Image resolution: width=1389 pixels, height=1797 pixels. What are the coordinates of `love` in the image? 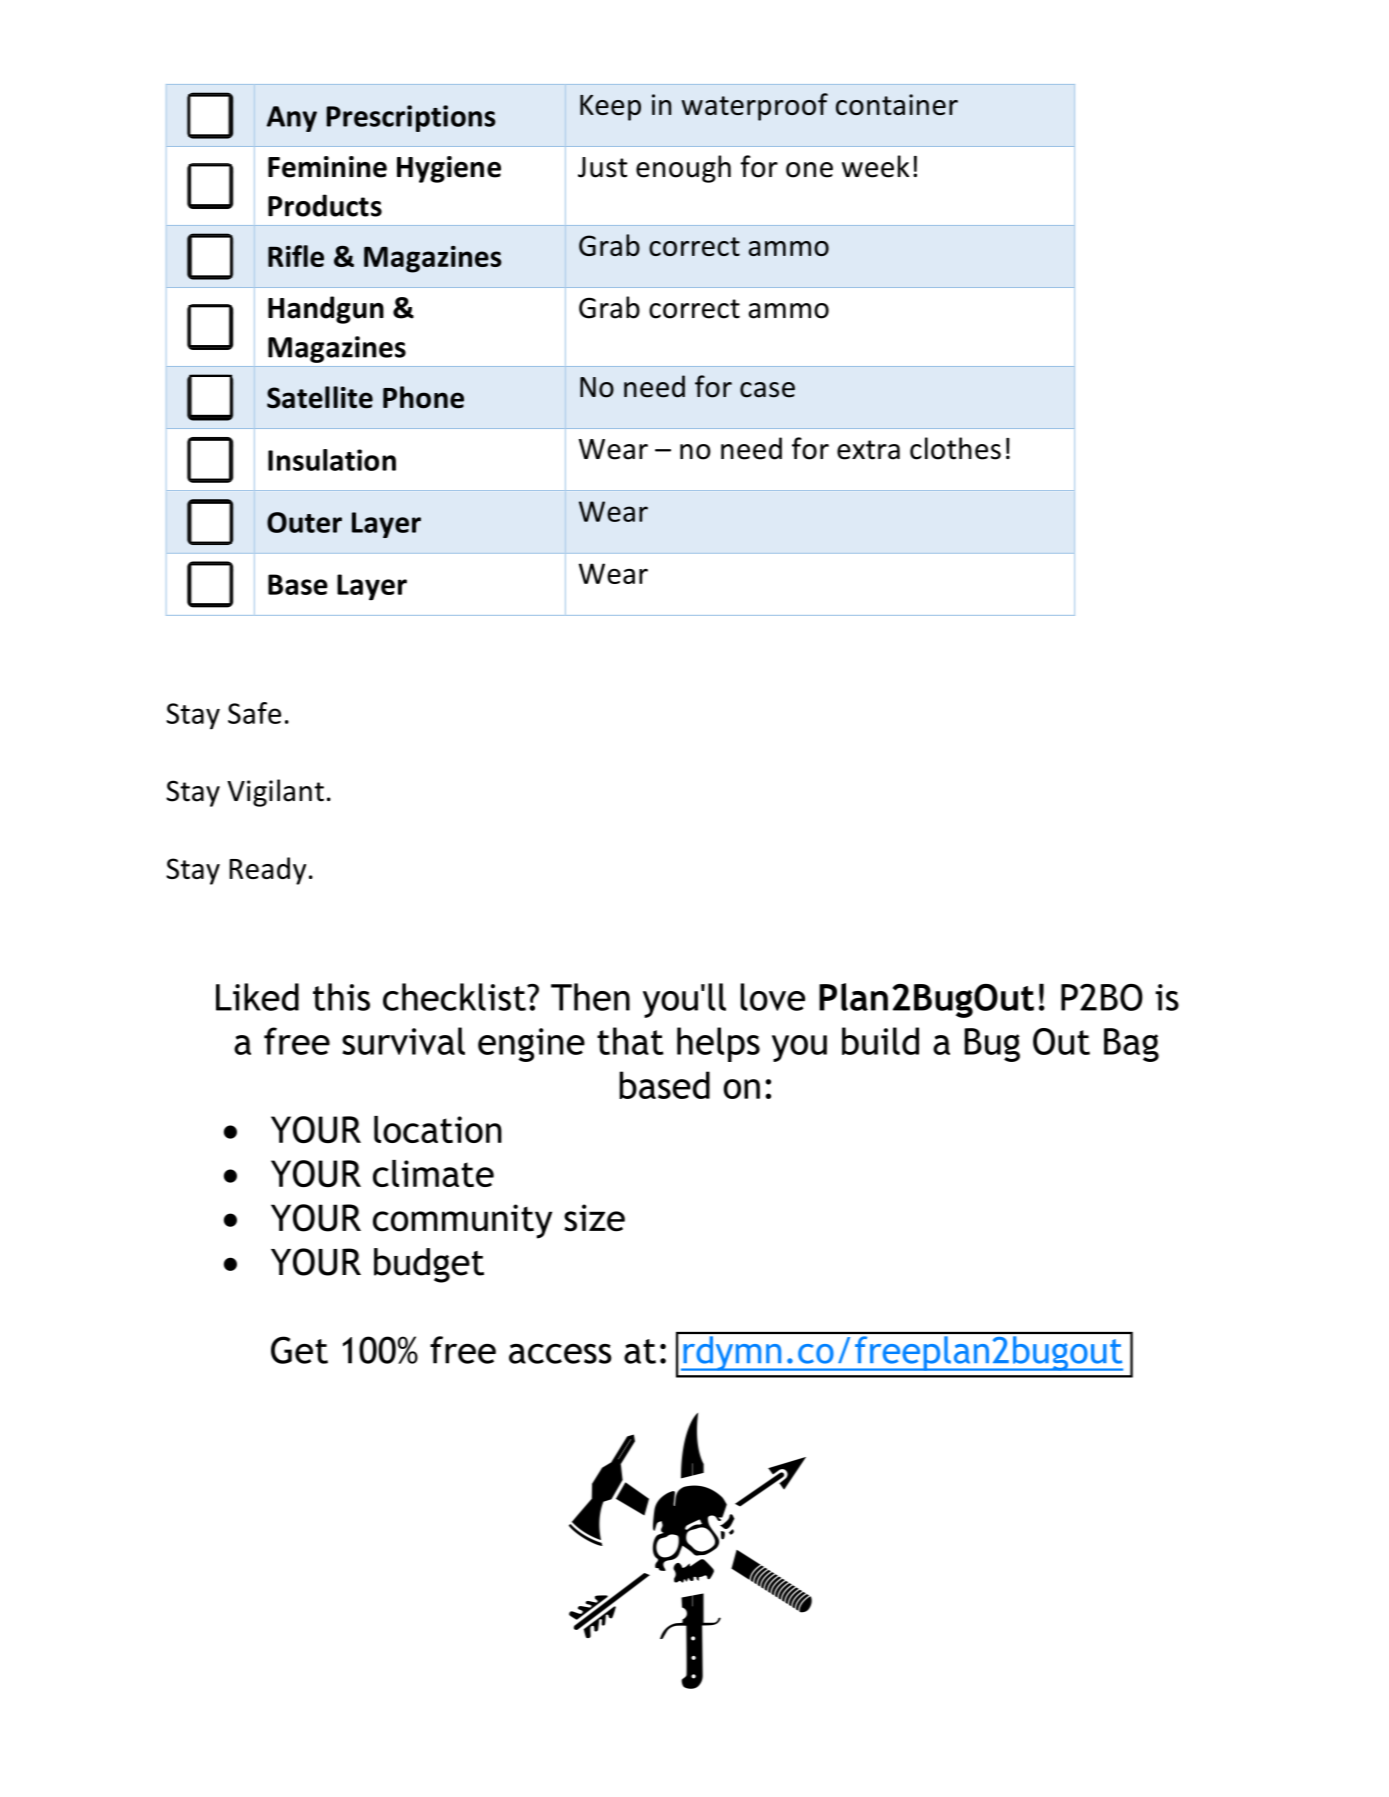 It's located at (772, 997).
